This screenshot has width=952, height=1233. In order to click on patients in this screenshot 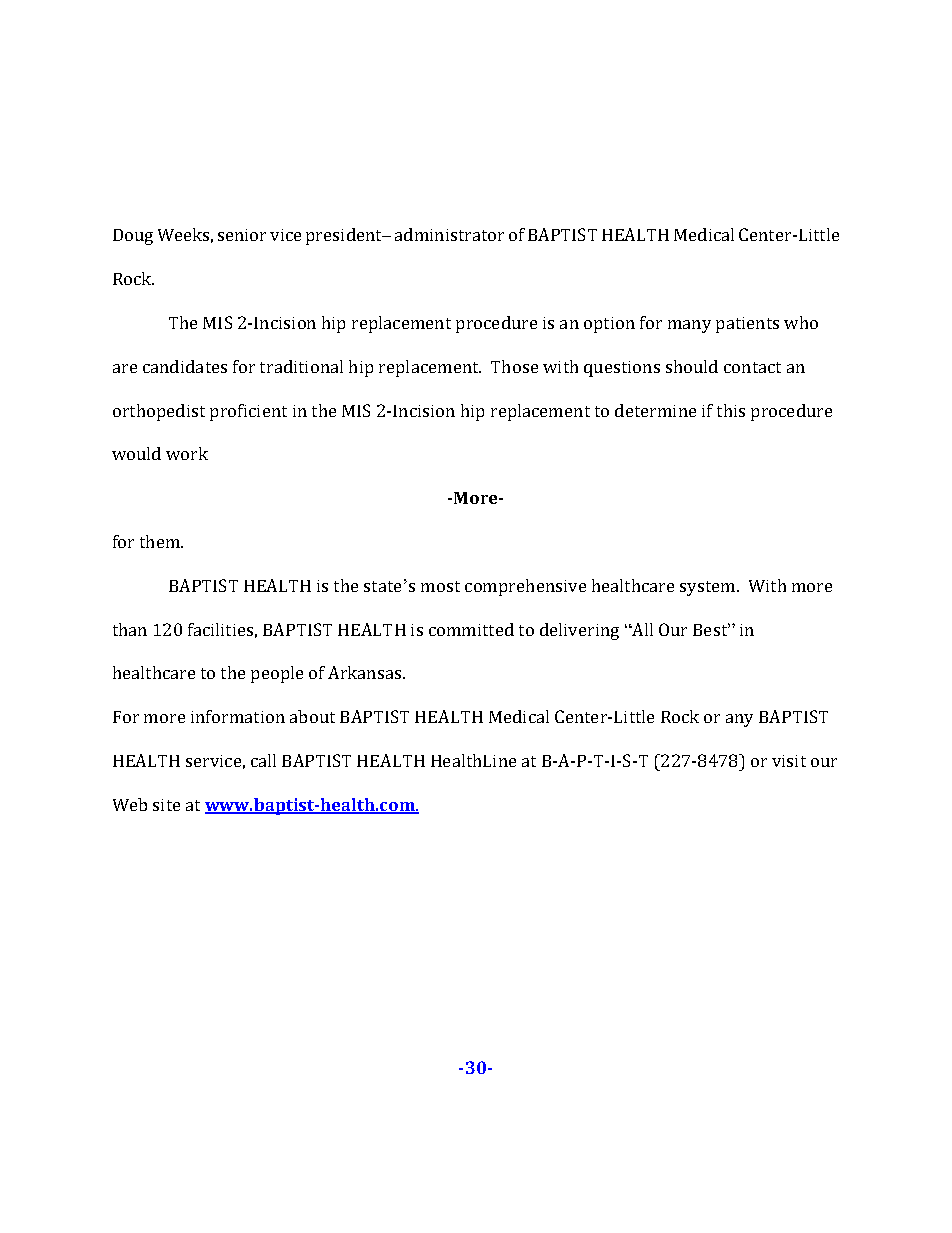, I will do `click(747, 325)`.
